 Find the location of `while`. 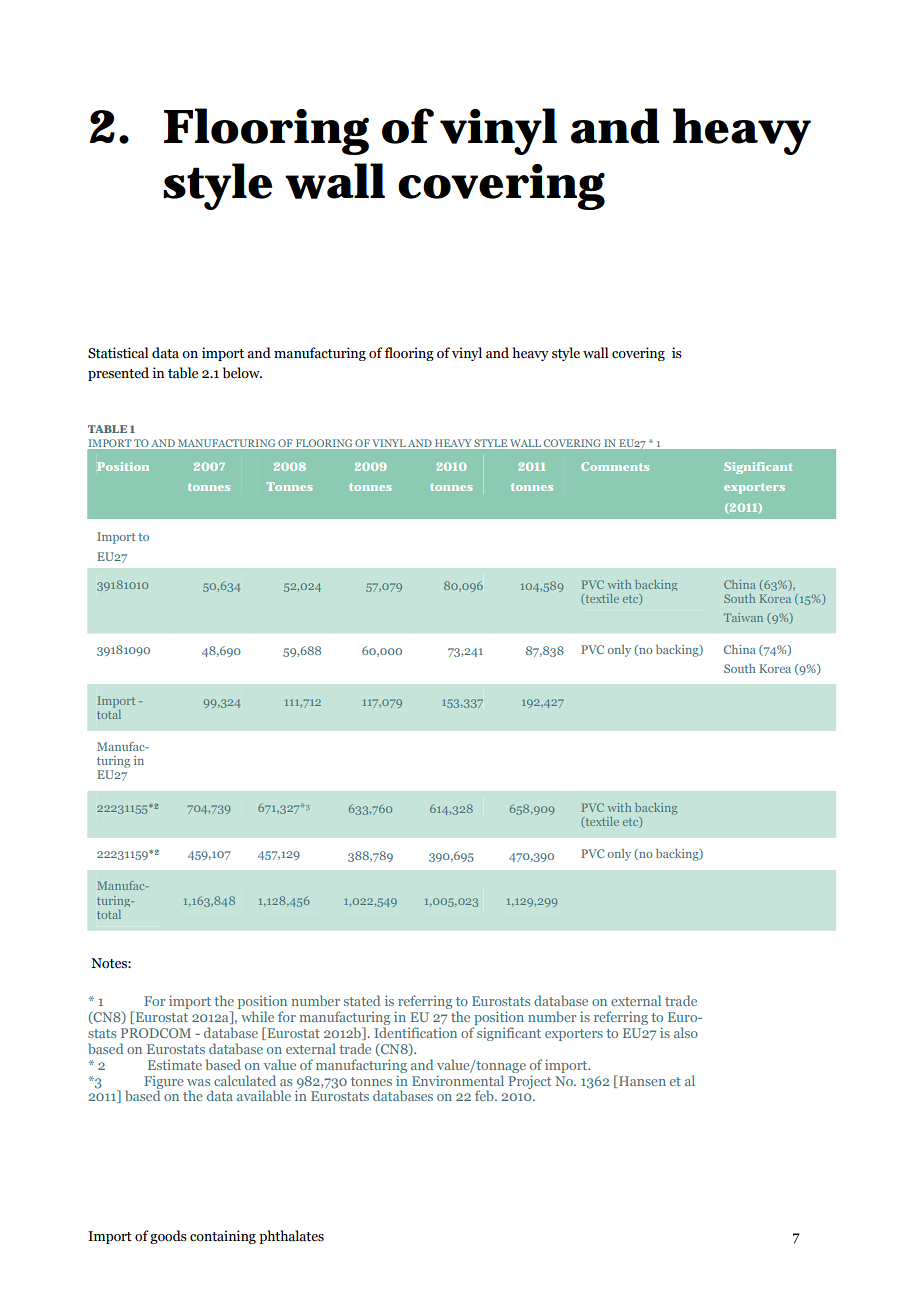

while is located at coordinates (257, 1016).
